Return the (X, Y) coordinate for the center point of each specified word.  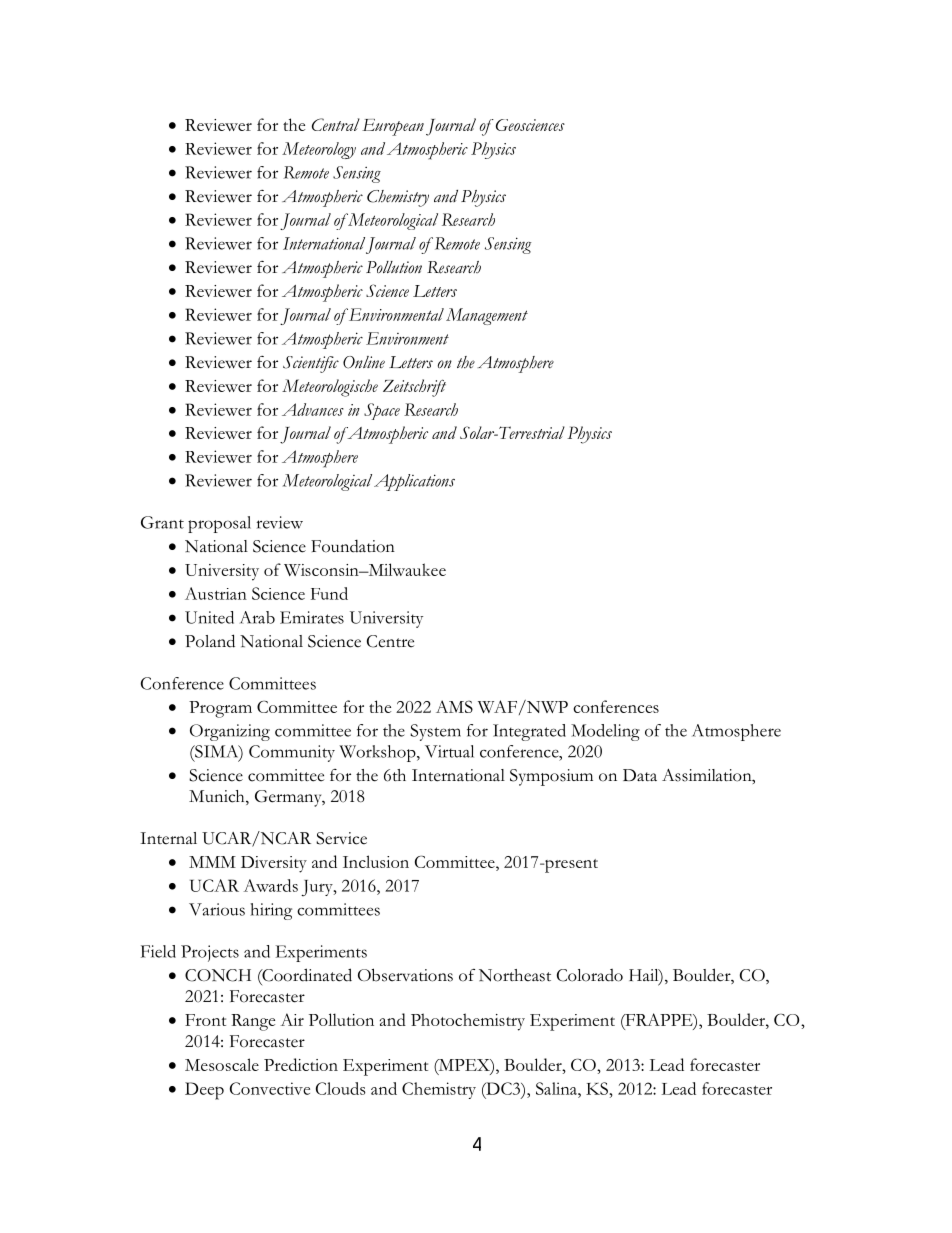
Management (487, 316)
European (393, 127)
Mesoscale (222, 1064)
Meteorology (319, 150)
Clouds (341, 1088)
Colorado (590, 975)
